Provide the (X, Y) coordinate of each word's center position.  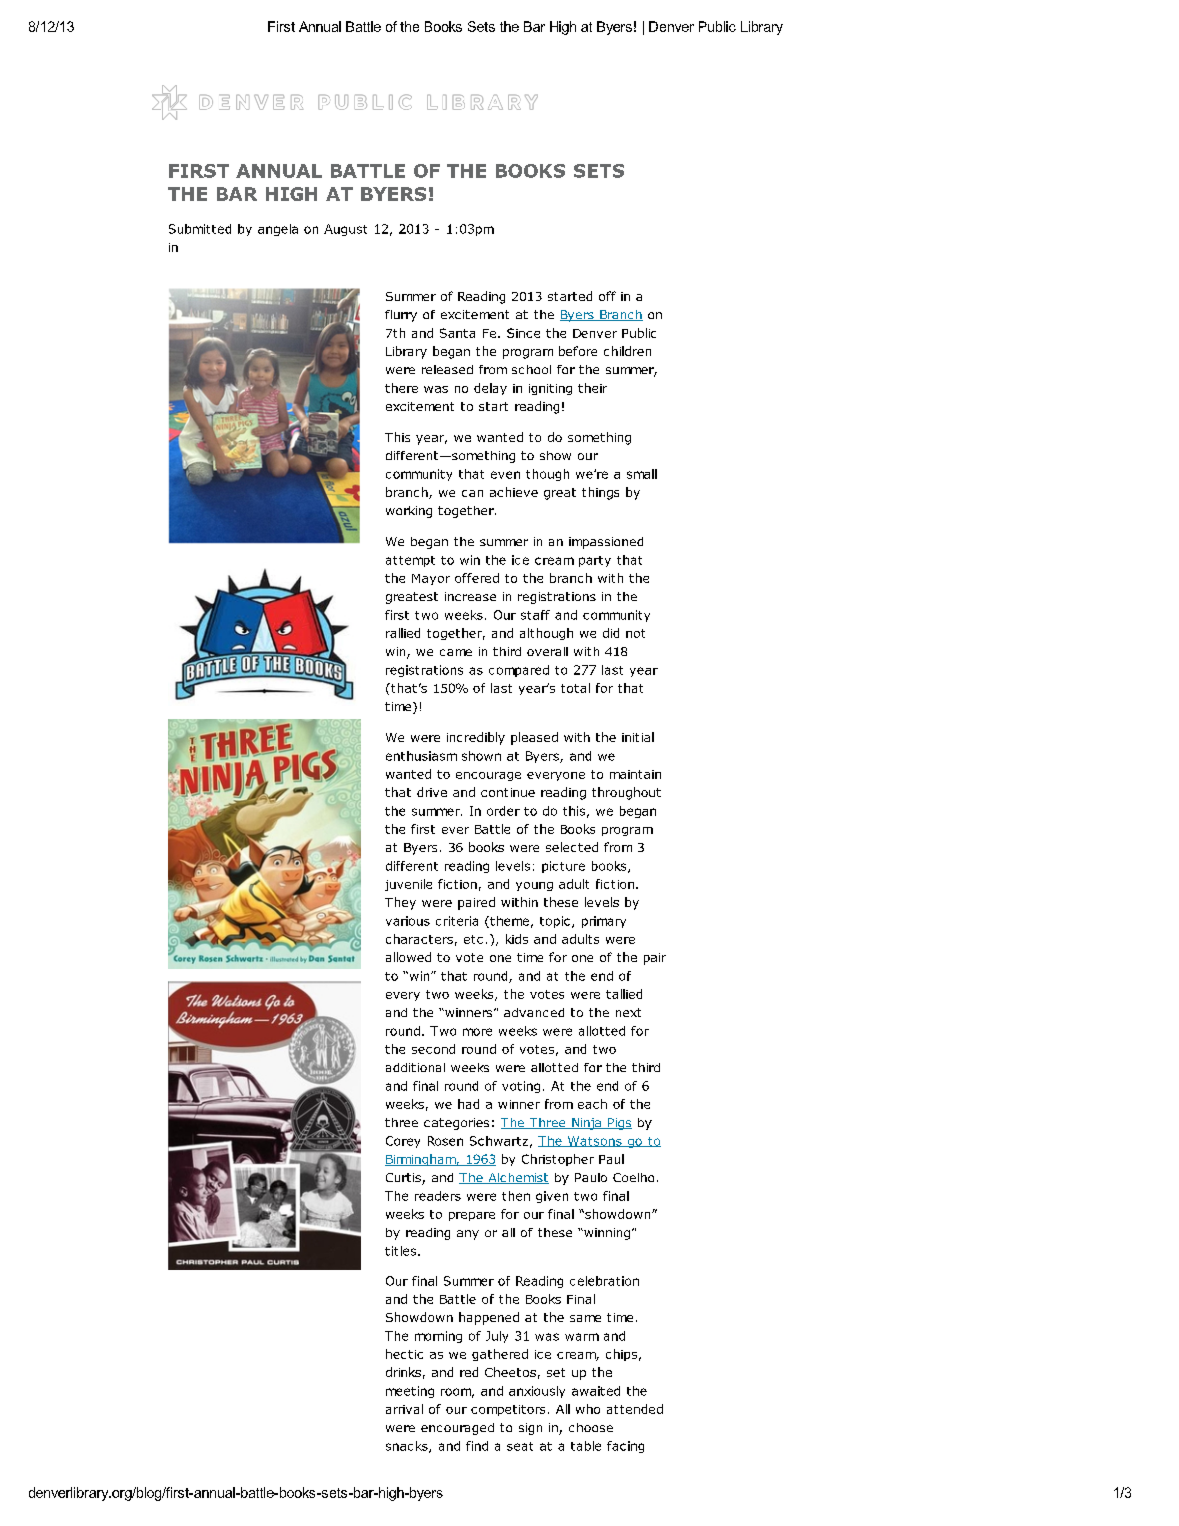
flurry (401, 316)
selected (572, 847)
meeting (410, 1392)
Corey (403, 1142)
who (588, 1409)
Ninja (586, 1124)
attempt (410, 561)
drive (432, 792)
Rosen (445, 1141)
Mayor (431, 579)
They (400, 903)
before (578, 351)
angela (278, 230)
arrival (404, 1409)
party (595, 561)
